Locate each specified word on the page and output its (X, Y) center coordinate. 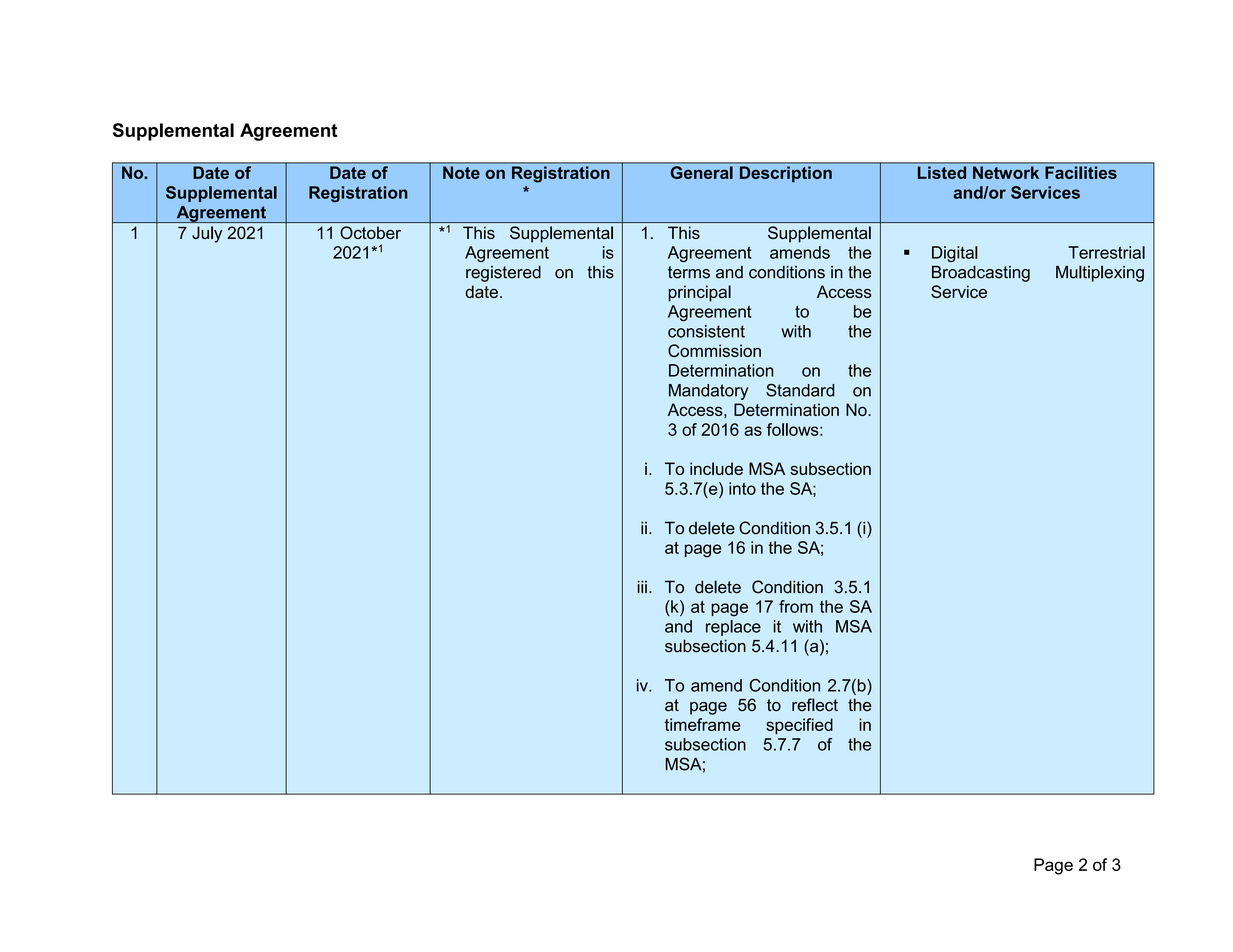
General (702, 172)
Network (1006, 172)
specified (799, 726)
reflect (815, 705)
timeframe (703, 724)
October (370, 232)
